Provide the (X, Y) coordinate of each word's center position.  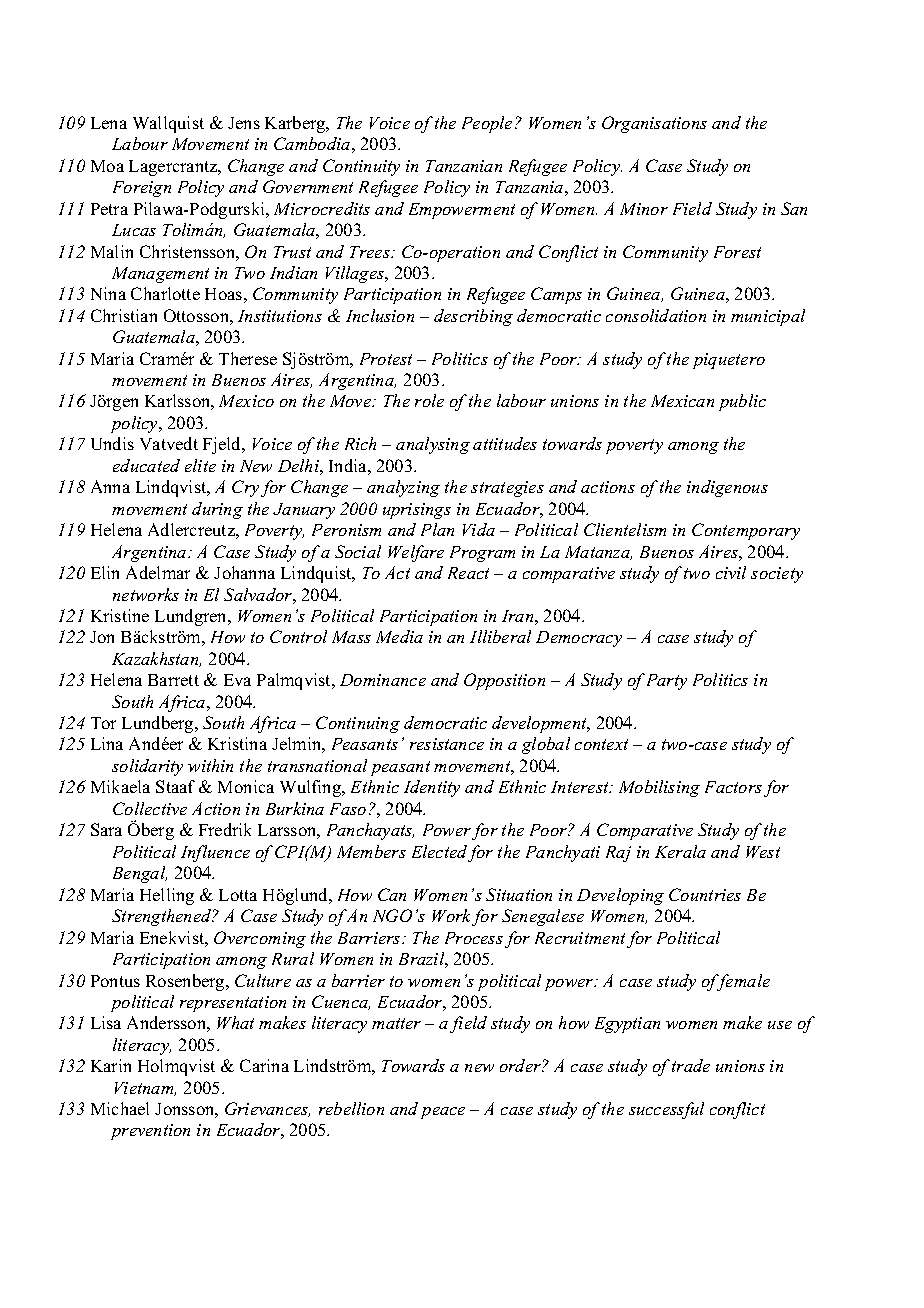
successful (666, 1110)
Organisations (654, 124)
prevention (150, 1132)
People (487, 124)
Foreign (142, 189)
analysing (433, 445)
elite (200, 465)
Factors (733, 787)
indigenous (727, 488)
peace (443, 1113)
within (210, 765)
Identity (432, 788)
